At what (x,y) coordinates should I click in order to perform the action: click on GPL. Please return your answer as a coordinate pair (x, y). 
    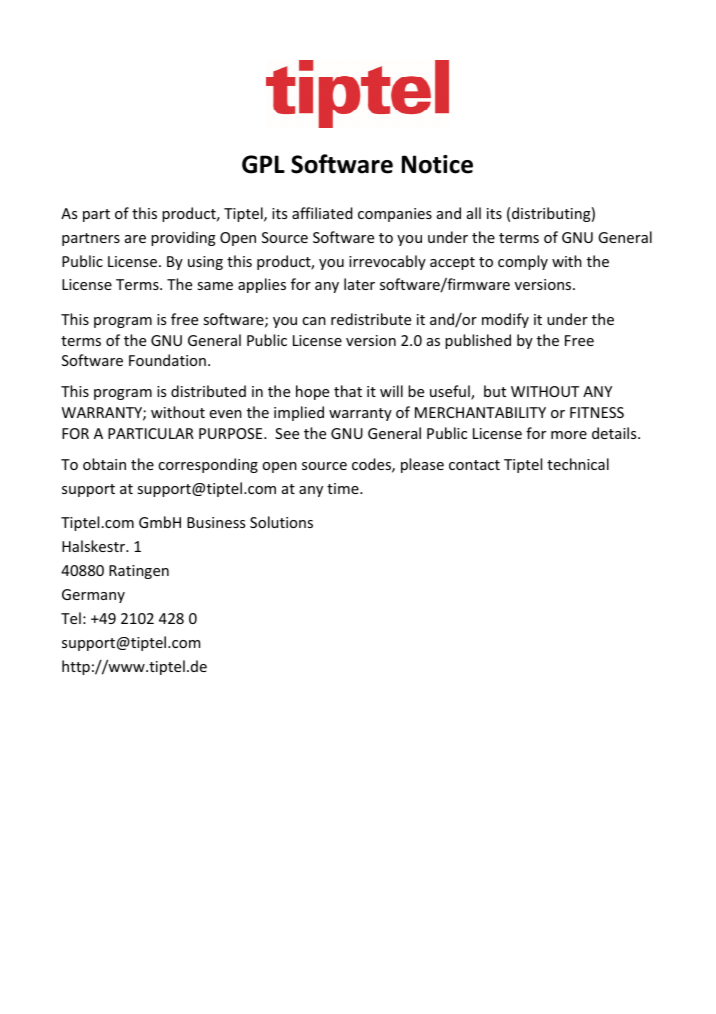
    Looking at the image, I should click on (263, 164).
